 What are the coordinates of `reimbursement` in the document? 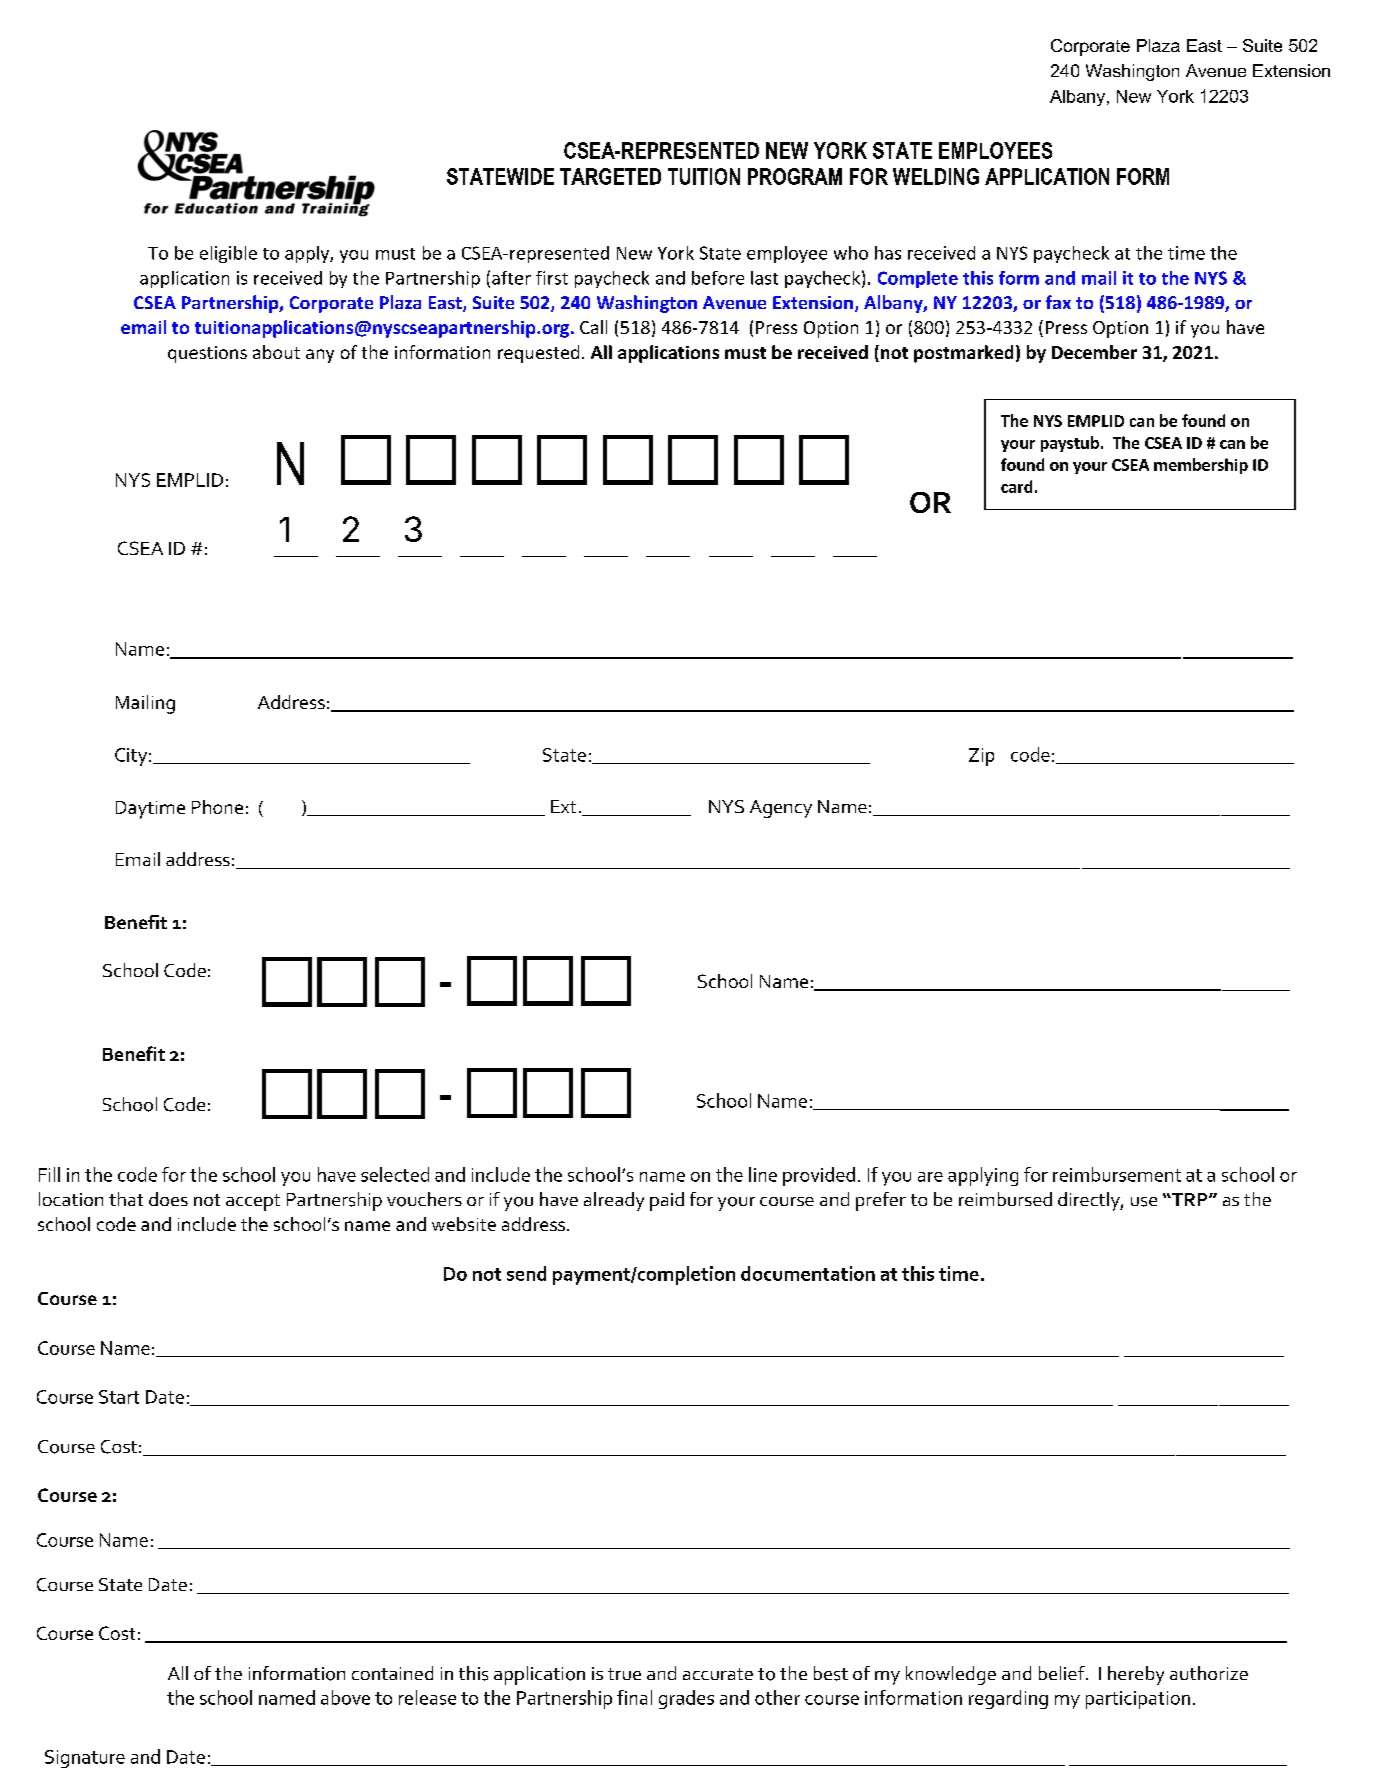 It's located at (1117, 1174).
